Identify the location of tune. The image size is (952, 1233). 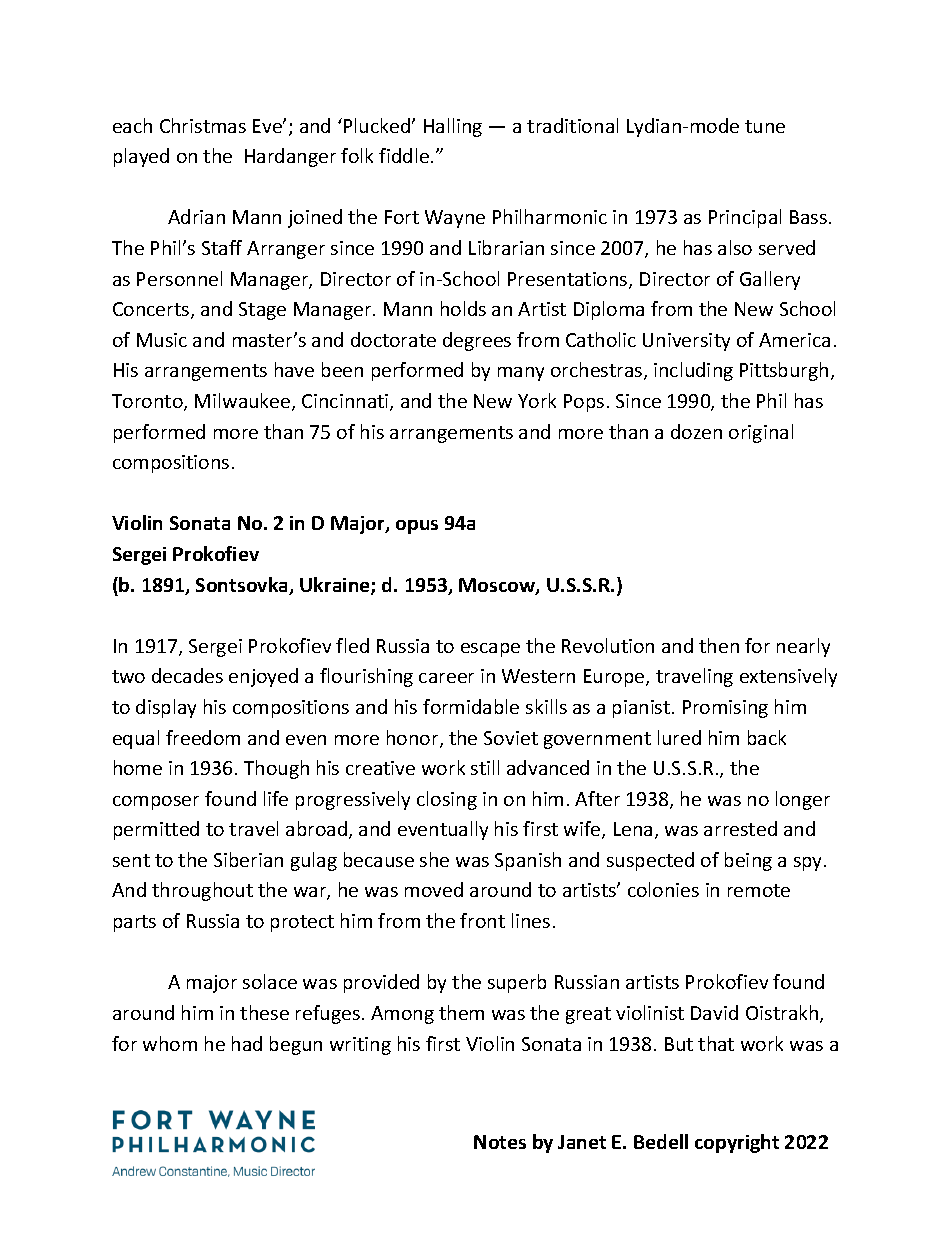
(765, 126).
